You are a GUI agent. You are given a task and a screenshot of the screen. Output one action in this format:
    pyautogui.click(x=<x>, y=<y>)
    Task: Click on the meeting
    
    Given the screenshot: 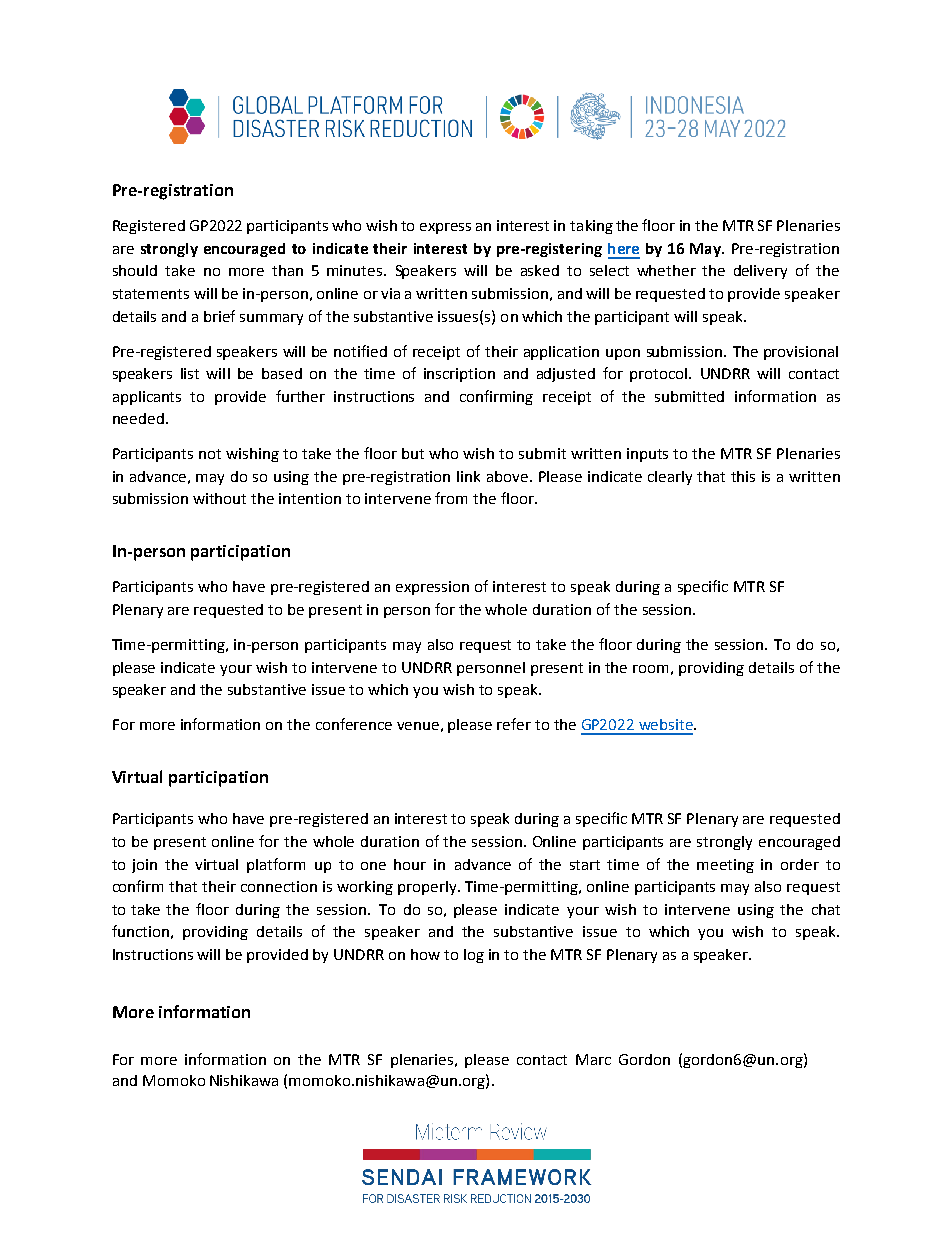 What is the action you would take?
    pyautogui.click(x=725, y=866)
